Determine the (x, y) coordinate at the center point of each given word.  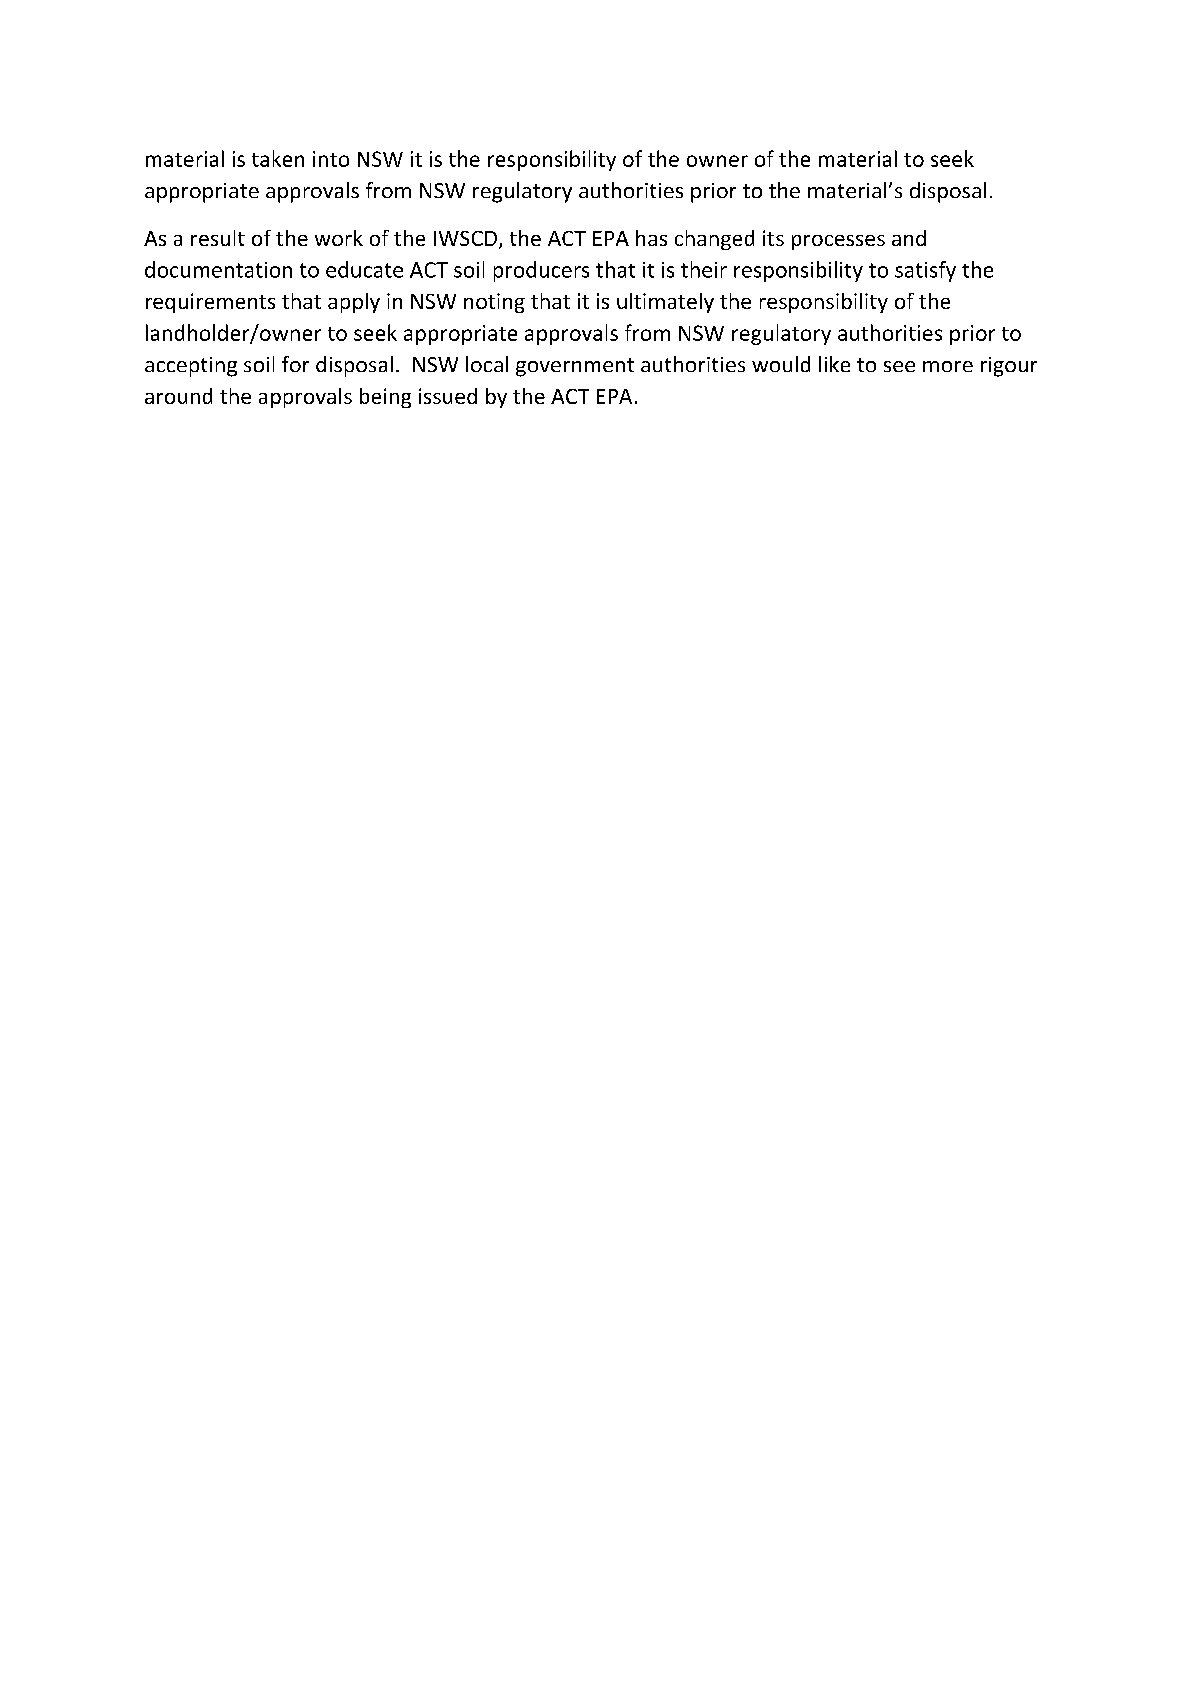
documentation (218, 269)
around (178, 396)
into (331, 159)
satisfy (925, 271)
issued (448, 396)
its (773, 238)
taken (278, 158)
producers (541, 271)
